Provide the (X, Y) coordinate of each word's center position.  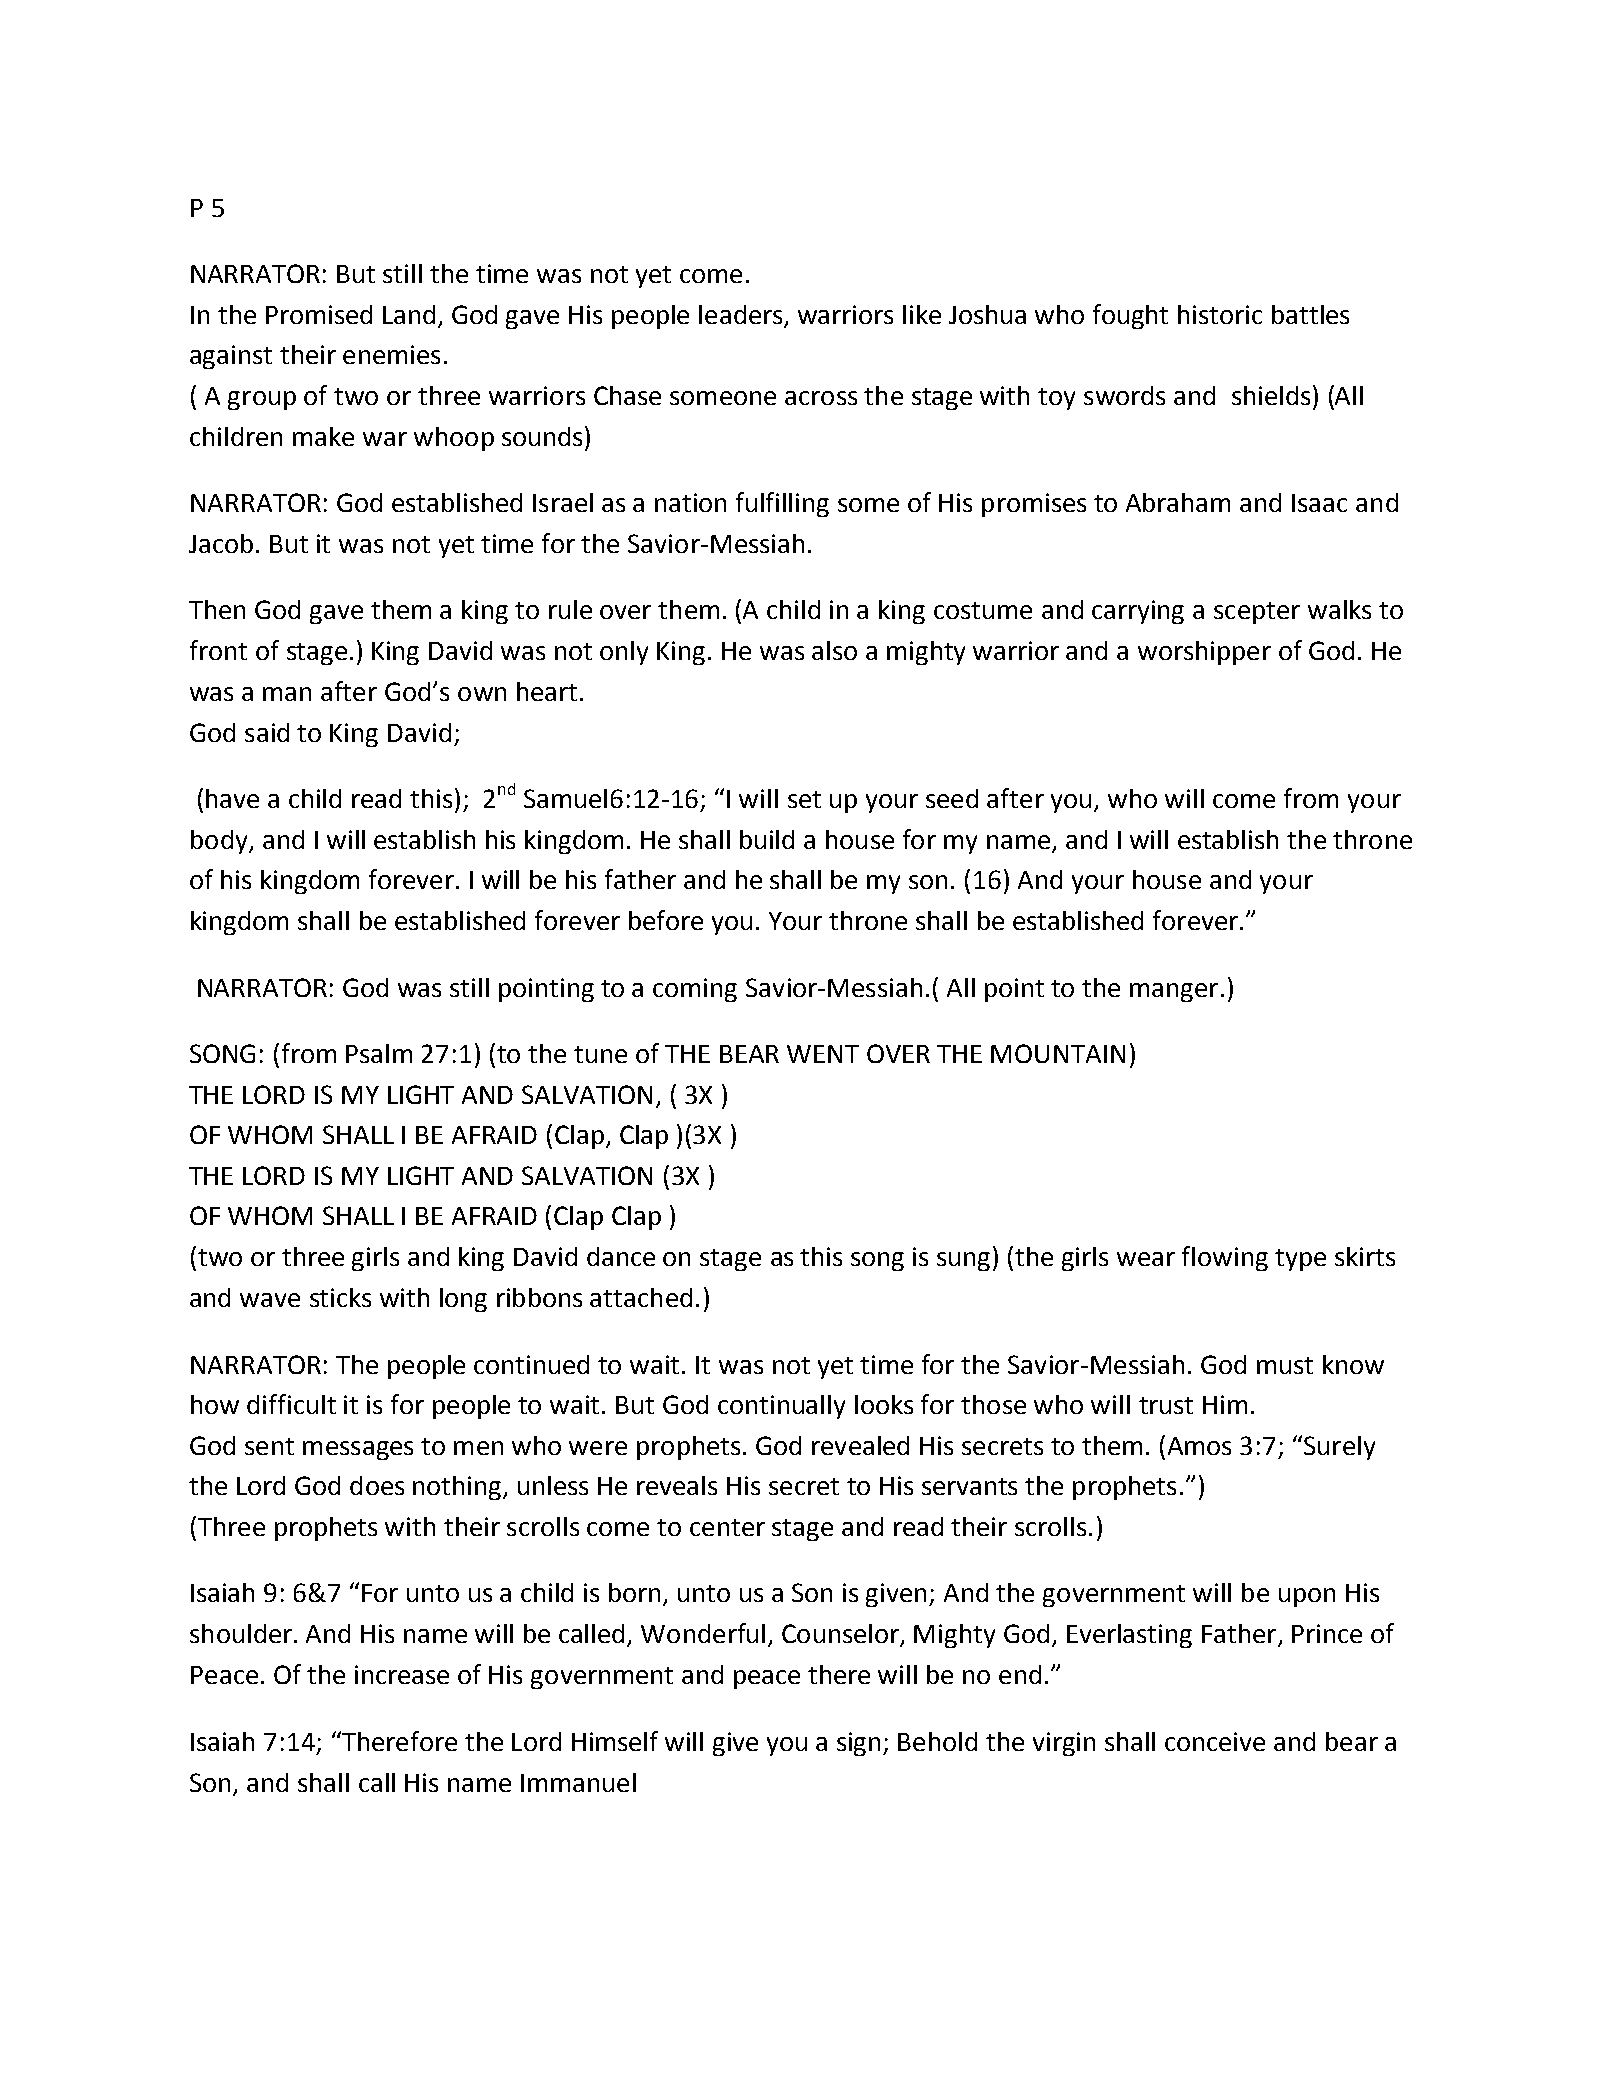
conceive (1215, 1741)
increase (402, 1674)
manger (1174, 992)
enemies (391, 354)
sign (860, 1744)
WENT (823, 1054)
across (821, 398)
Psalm (379, 1053)
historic (1220, 314)
